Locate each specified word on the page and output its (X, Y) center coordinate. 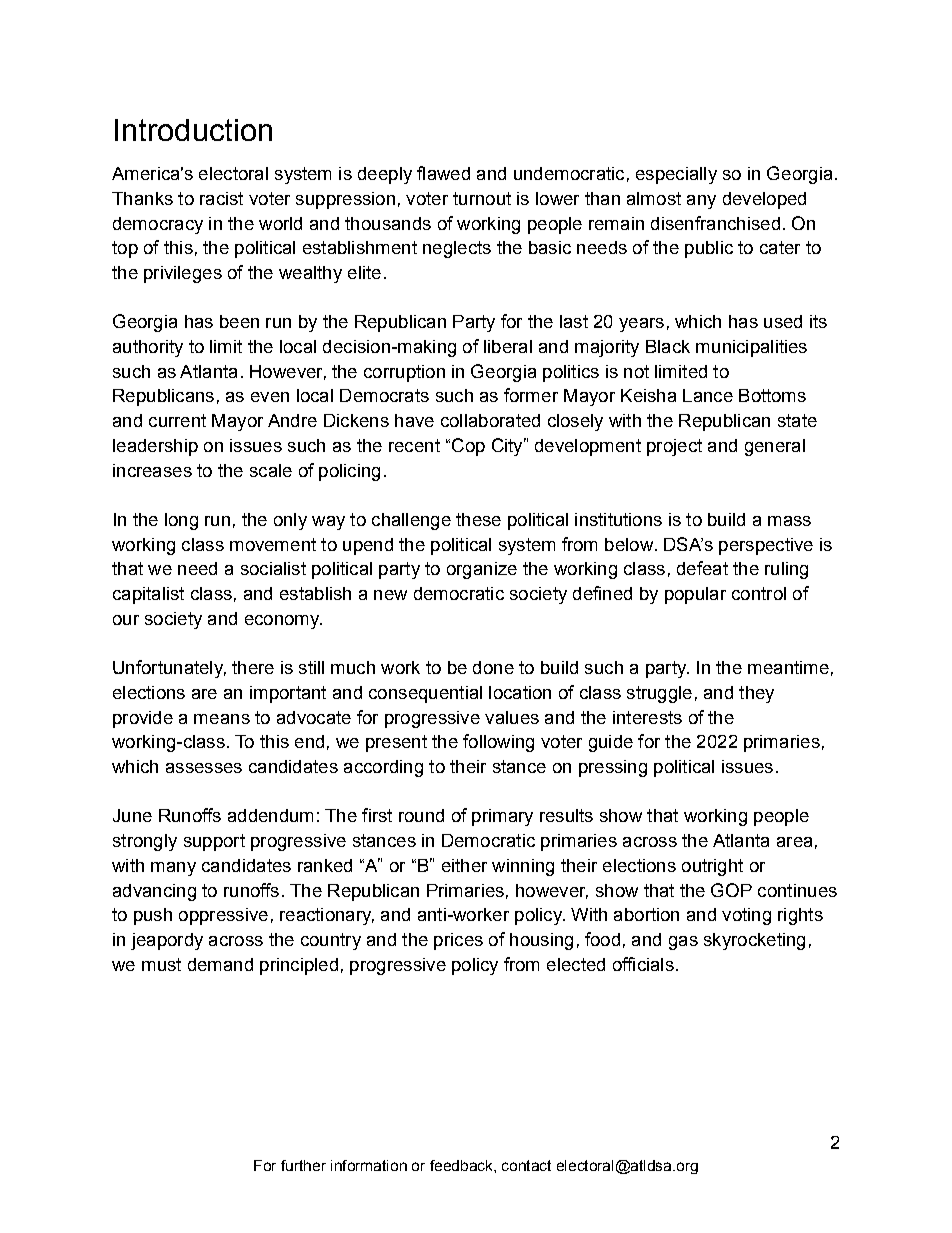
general (775, 447)
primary (502, 817)
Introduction (193, 130)
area (794, 842)
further (303, 1165)
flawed (443, 173)
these (478, 519)
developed (764, 200)
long (181, 521)
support (214, 842)
